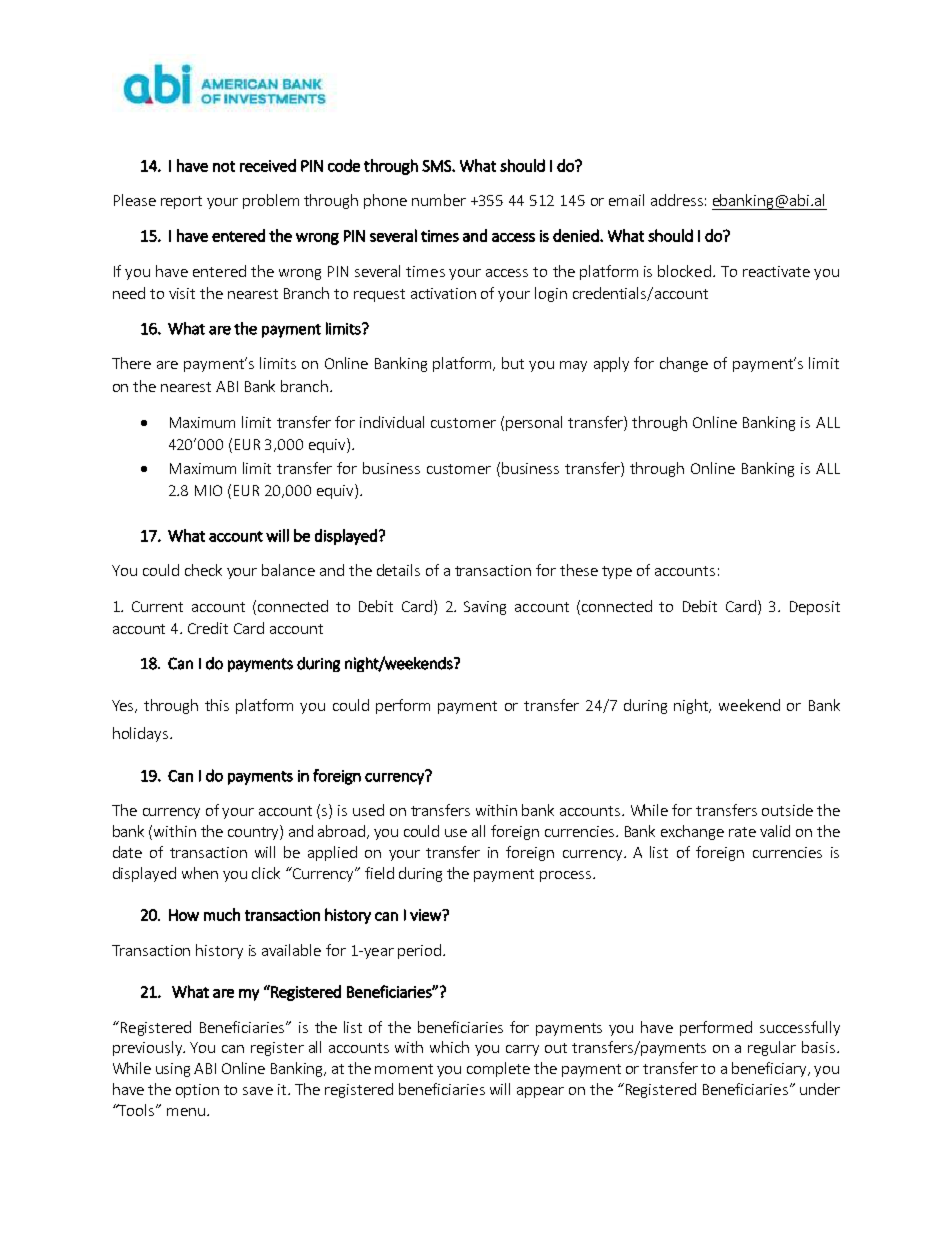 This document has height=1233, width=952. I want to click on MIO, so click(208, 490).
